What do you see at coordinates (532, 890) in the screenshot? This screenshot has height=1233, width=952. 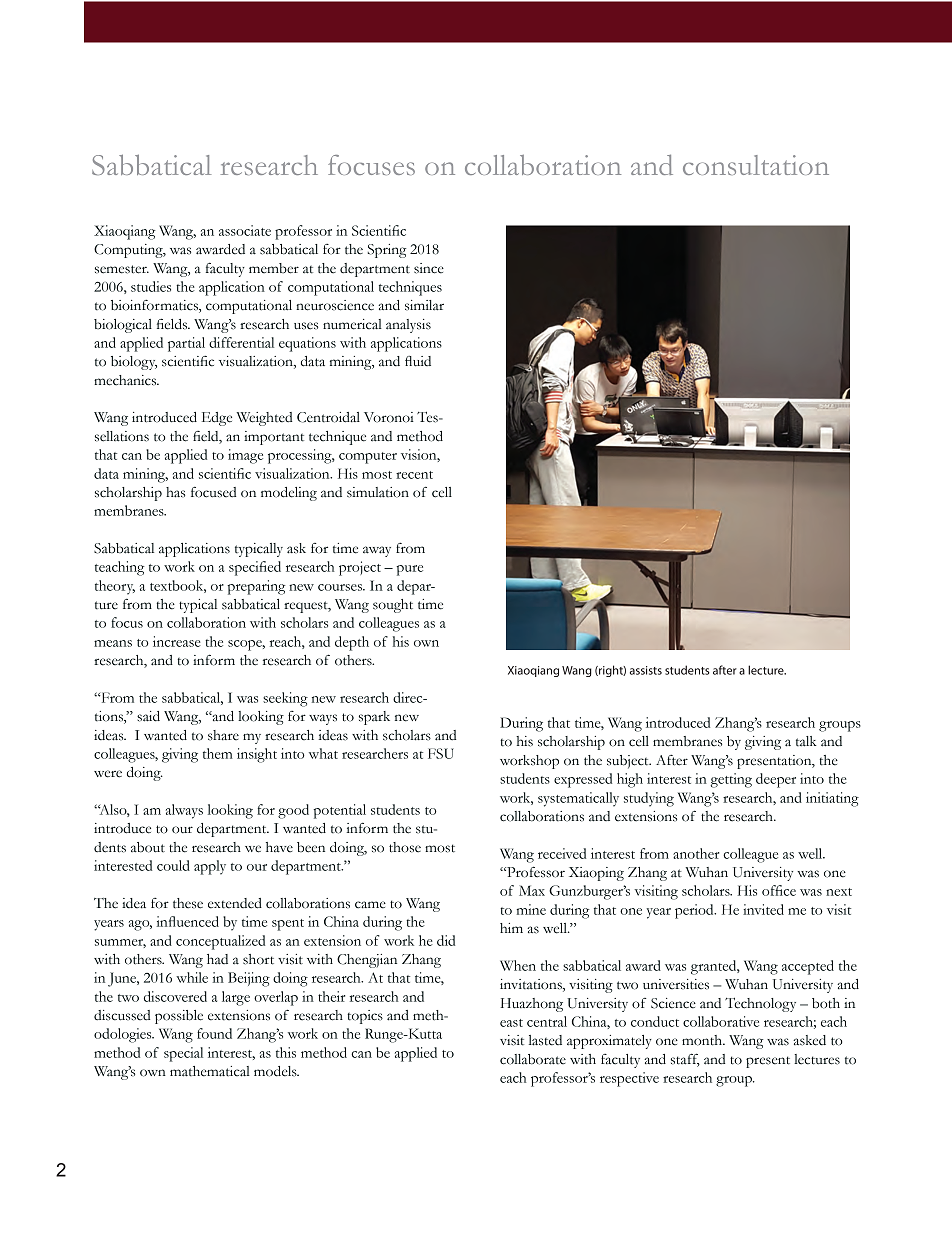 I see `Max` at bounding box center [532, 890].
